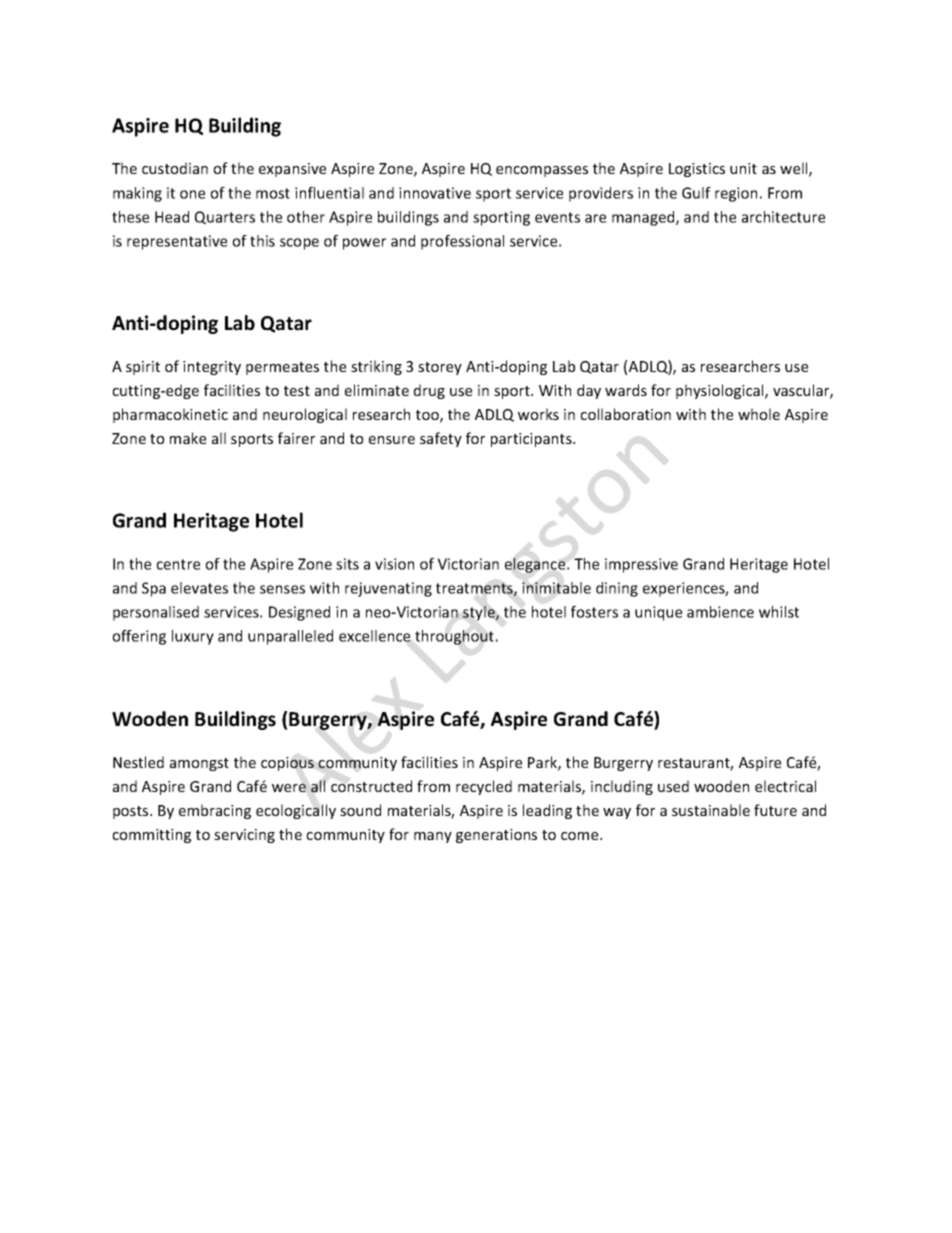 This screenshot has height=1233, width=952. I want to click on embracing, so click(215, 811).
